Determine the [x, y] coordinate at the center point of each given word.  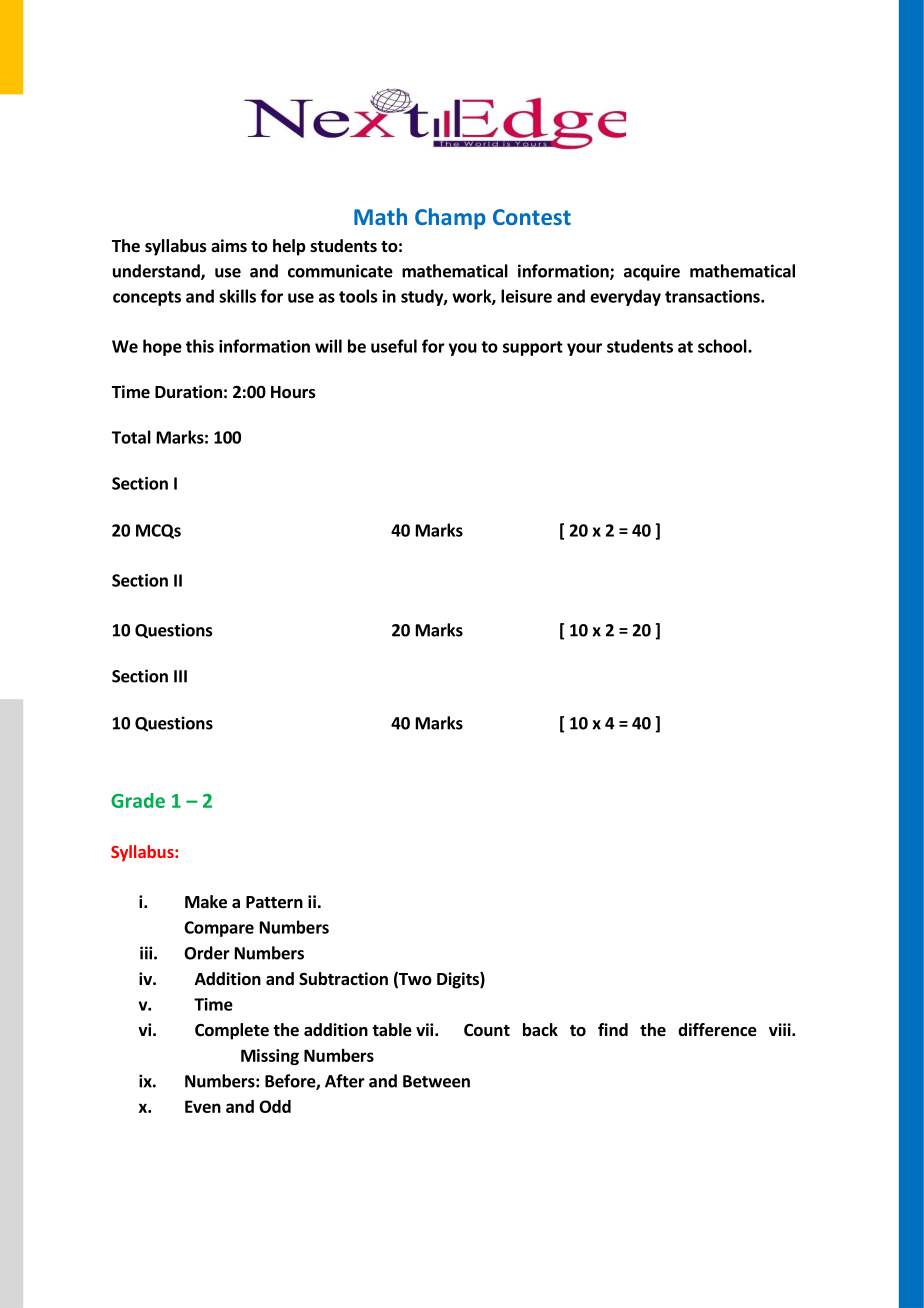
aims [229, 245]
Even [203, 1106]
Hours [293, 392]
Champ [450, 219]
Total [131, 437]
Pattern [274, 902]
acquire [652, 272]
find [613, 1030]
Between [436, 1081]
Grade [138, 800]
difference [717, 1030]
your [584, 349]
